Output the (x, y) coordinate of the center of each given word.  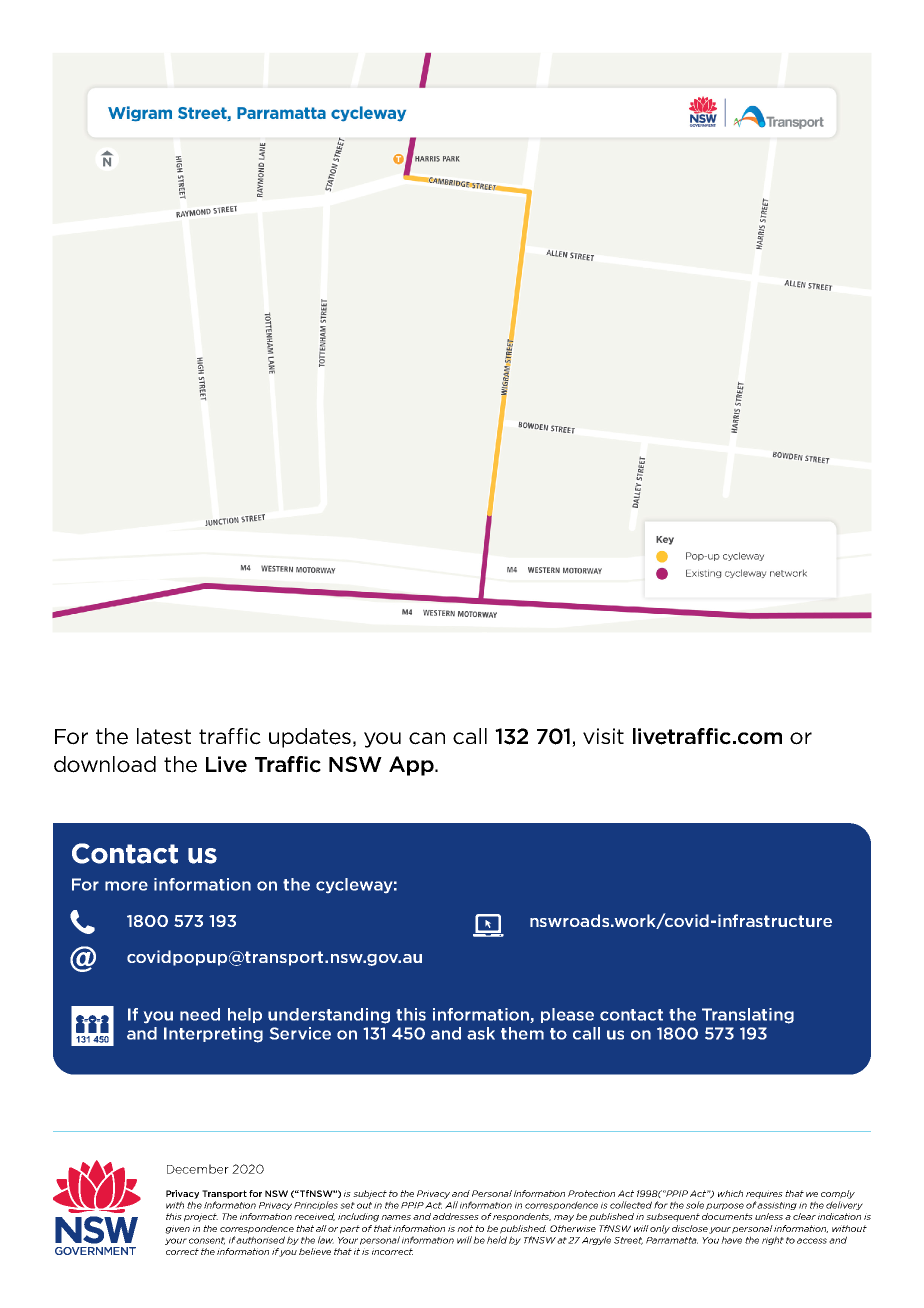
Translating (748, 1016)
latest (164, 736)
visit (603, 736)
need (200, 1014)
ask (481, 1033)
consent (207, 1241)
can (427, 738)
